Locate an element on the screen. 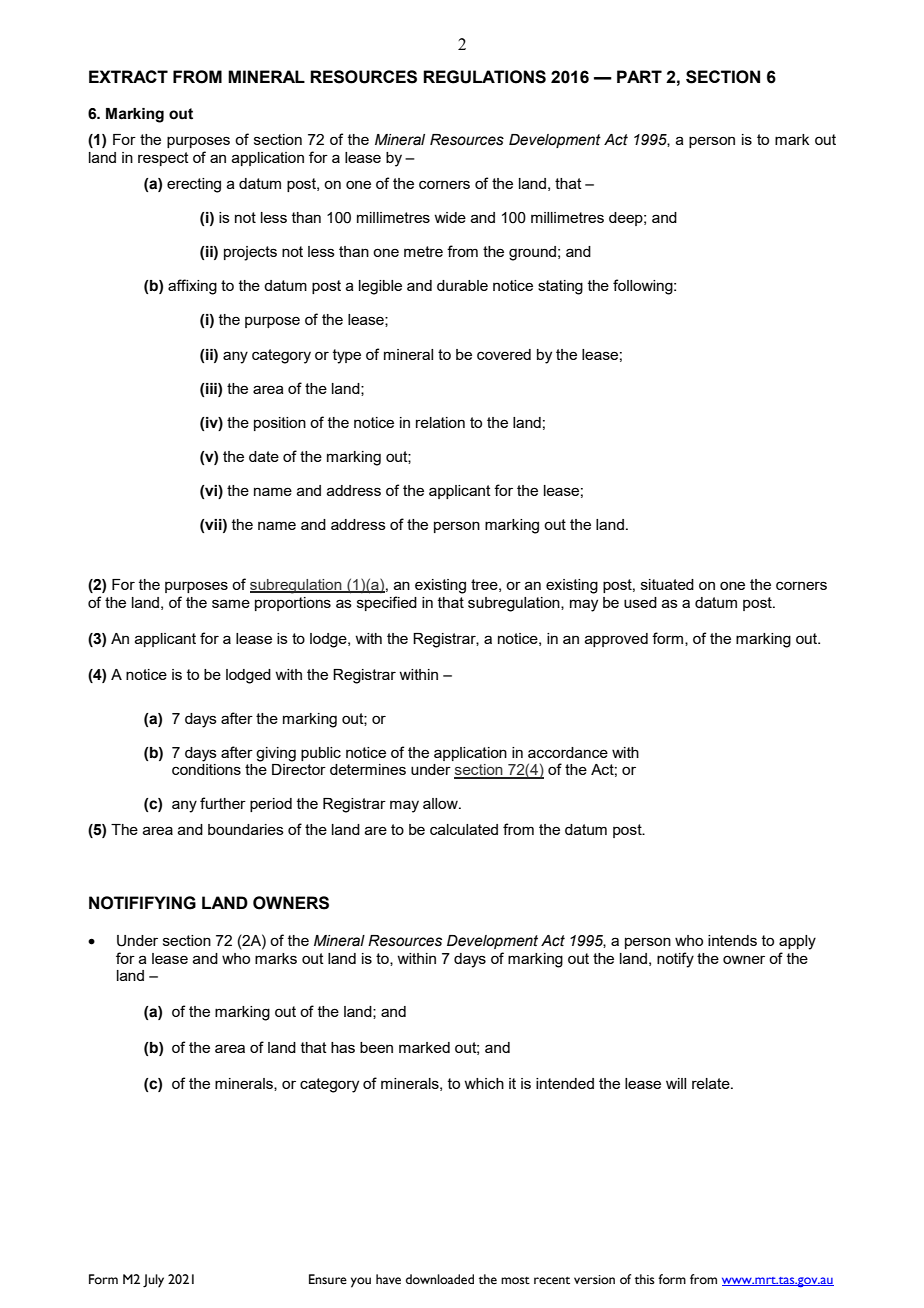  approved is located at coordinates (616, 640).
